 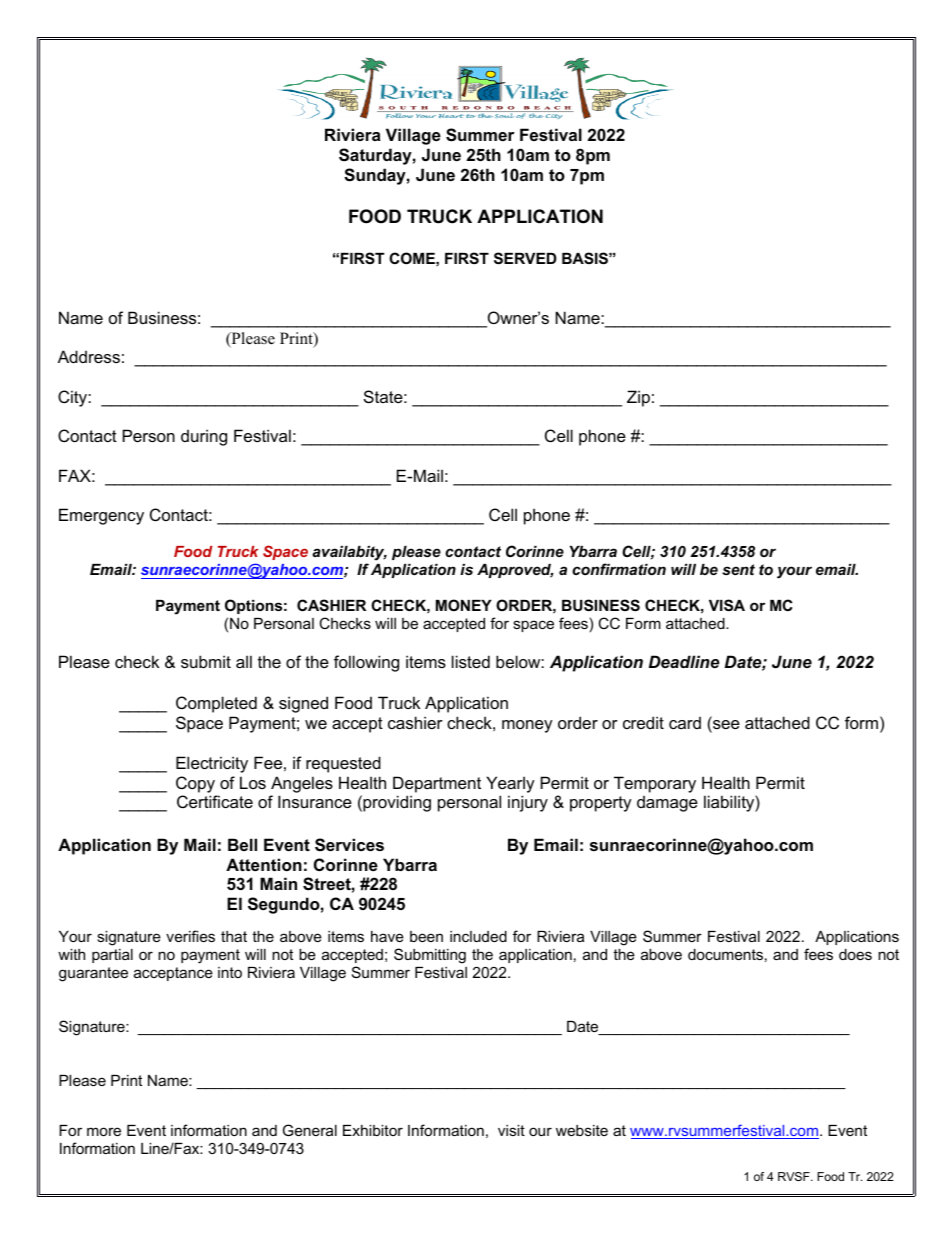 I want to click on listed, so click(x=471, y=661).
